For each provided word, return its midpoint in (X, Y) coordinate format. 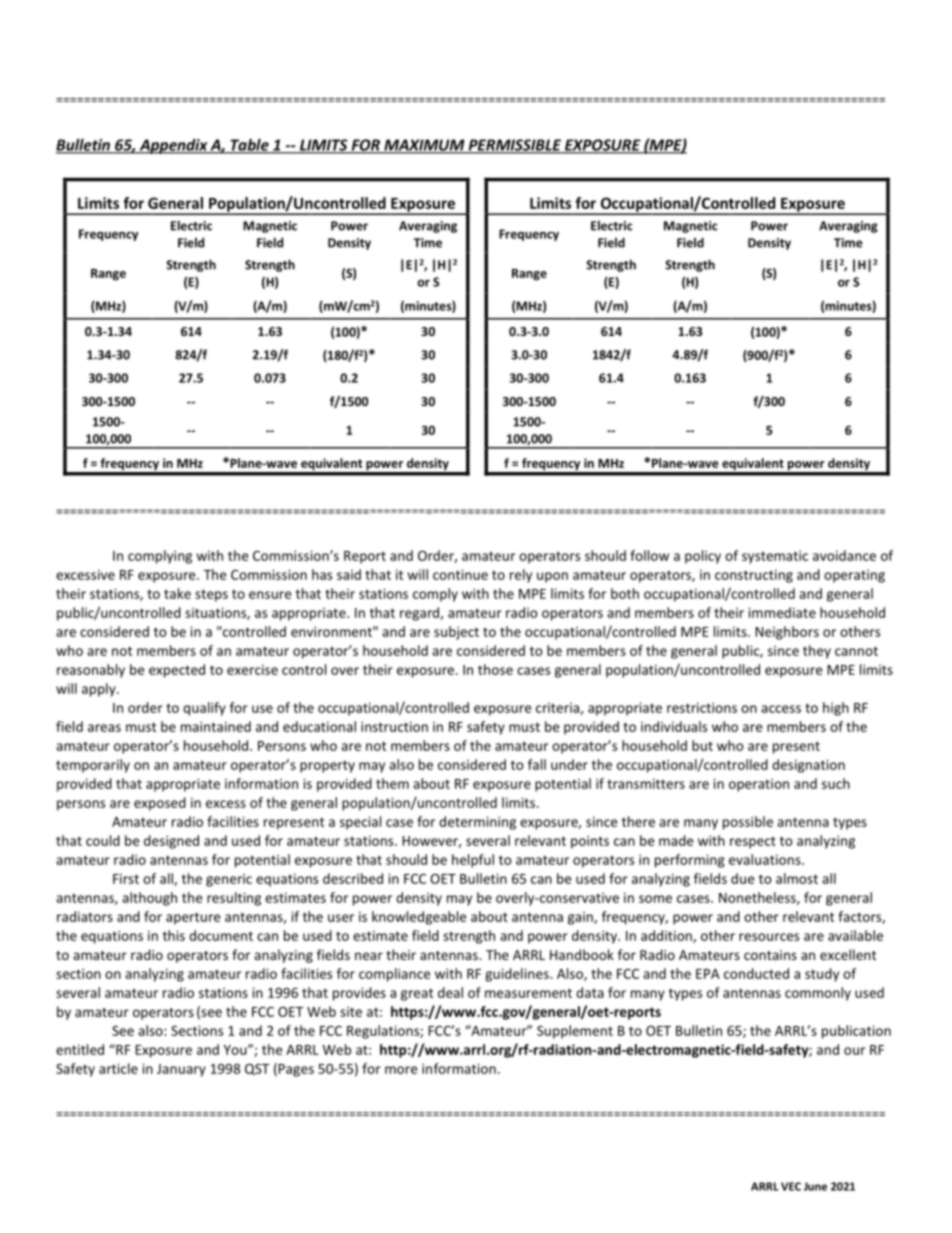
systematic (775, 557)
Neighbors (787, 633)
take (177, 593)
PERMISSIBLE (515, 146)
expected (177, 671)
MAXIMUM (424, 146)
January (181, 1070)
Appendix (173, 146)
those (495, 669)
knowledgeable (419, 918)
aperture (193, 918)
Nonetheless (758, 898)
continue (460, 574)
